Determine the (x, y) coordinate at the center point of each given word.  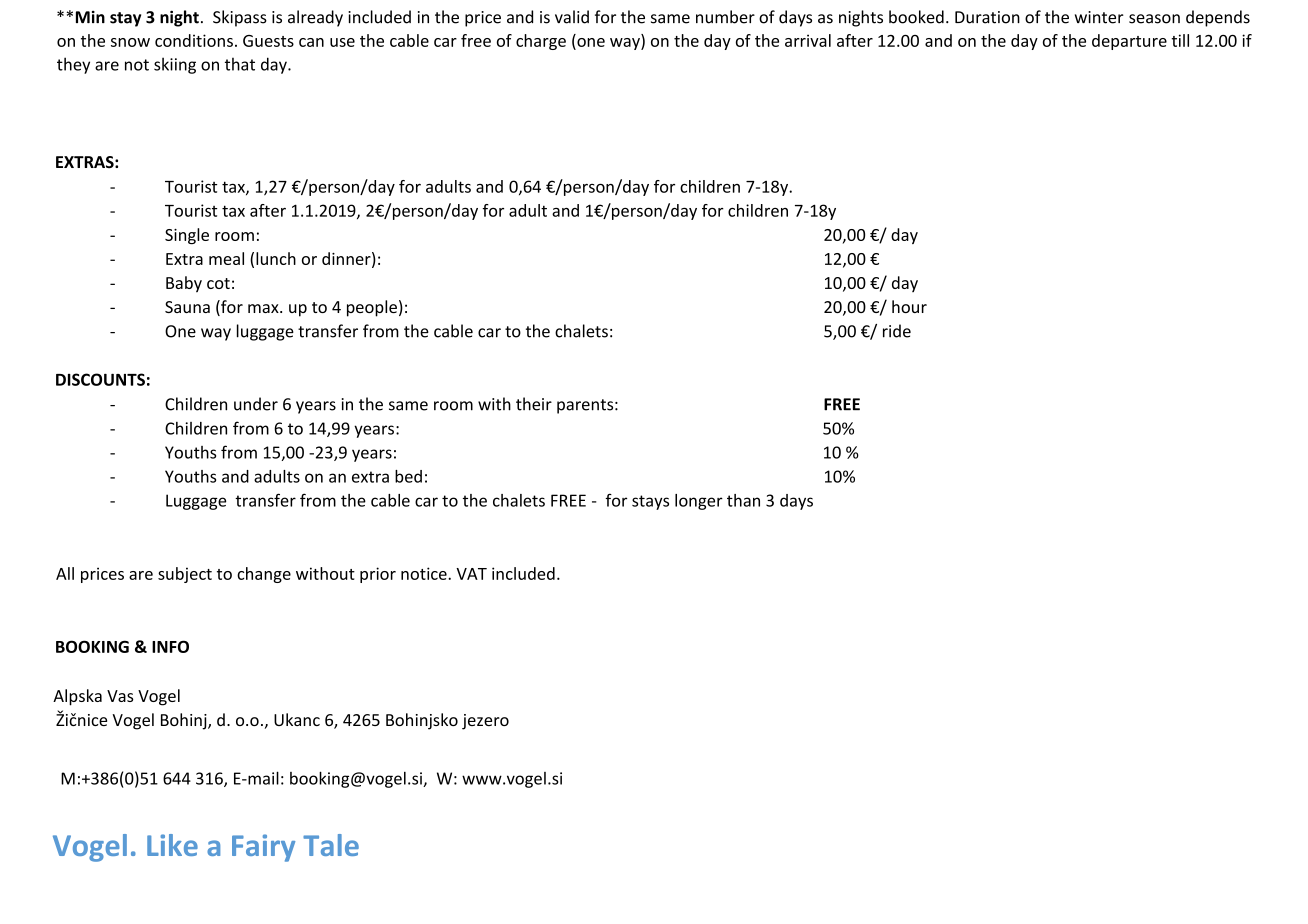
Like (172, 845)
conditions (194, 40)
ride (897, 331)
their (534, 404)
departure (1129, 42)
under (256, 404)
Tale (331, 845)
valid (572, 17)
